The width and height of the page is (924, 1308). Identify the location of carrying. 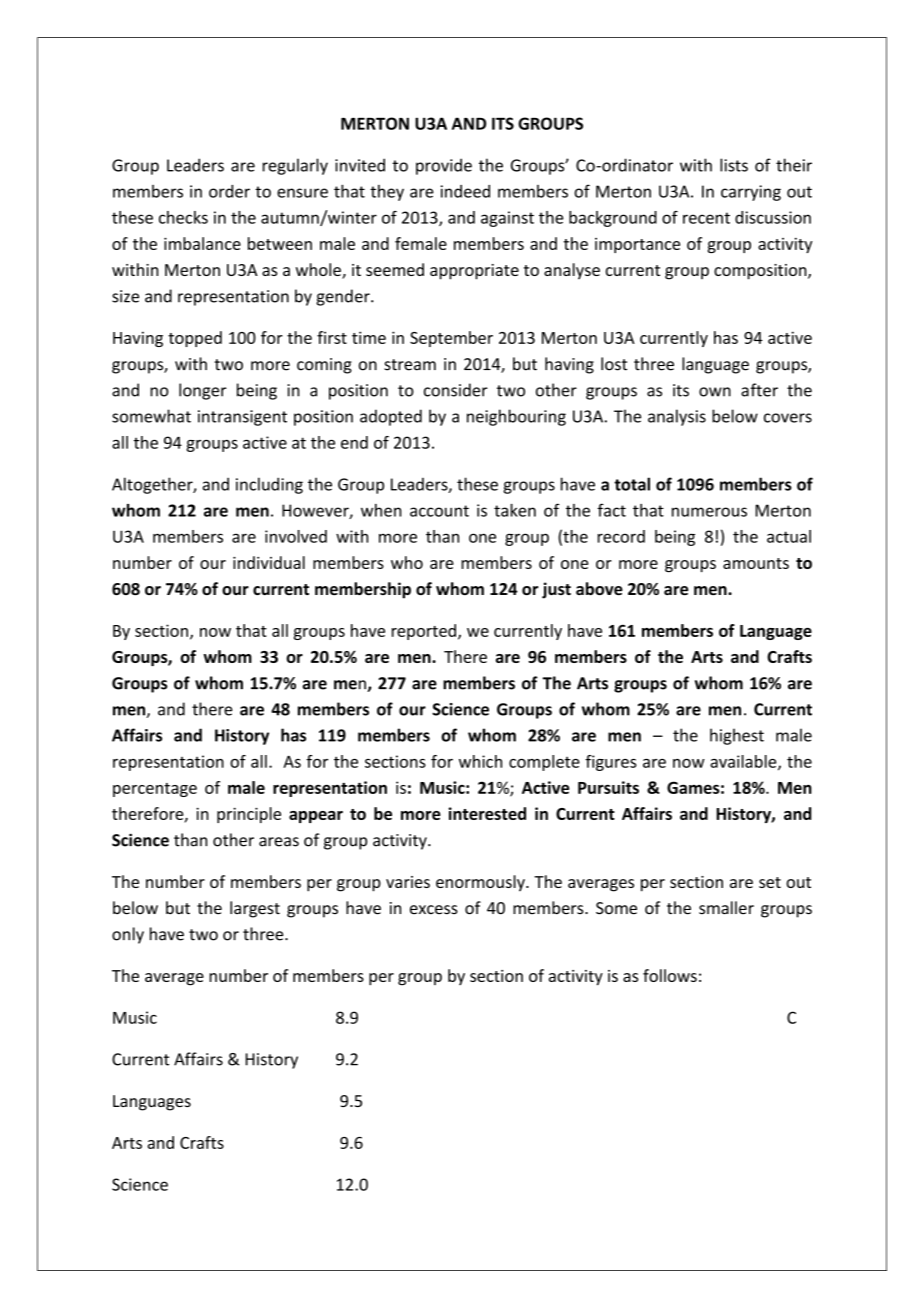
(751, 193).
